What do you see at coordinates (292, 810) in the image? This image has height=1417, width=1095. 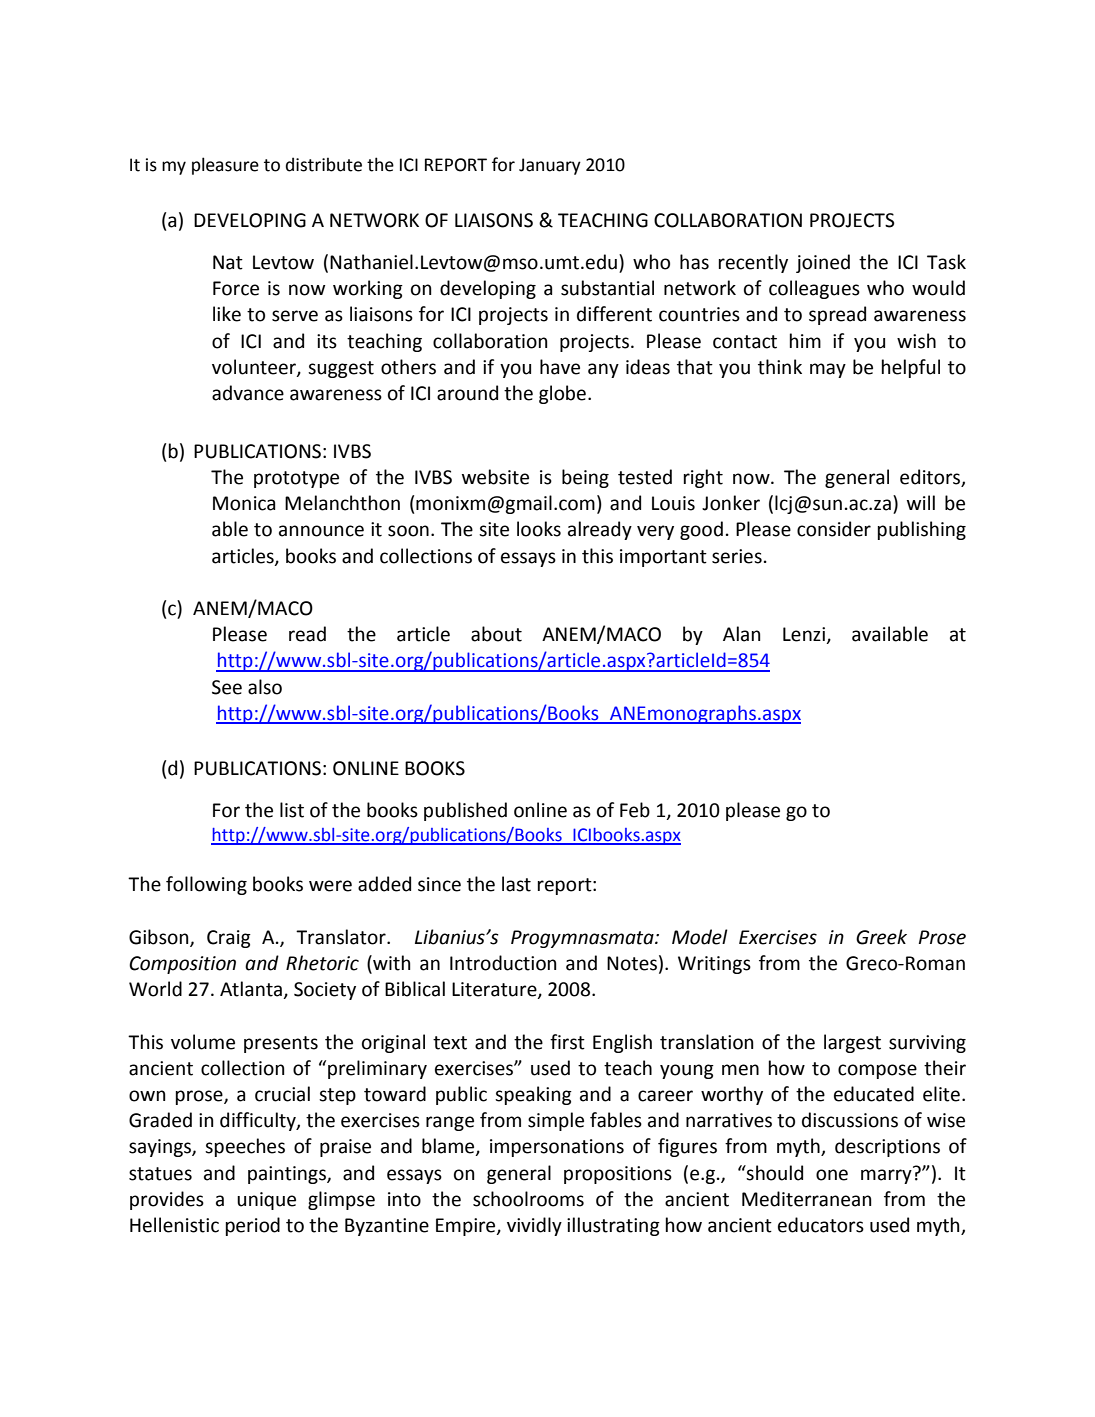 I see `list` at bounding box center [292, 810].
